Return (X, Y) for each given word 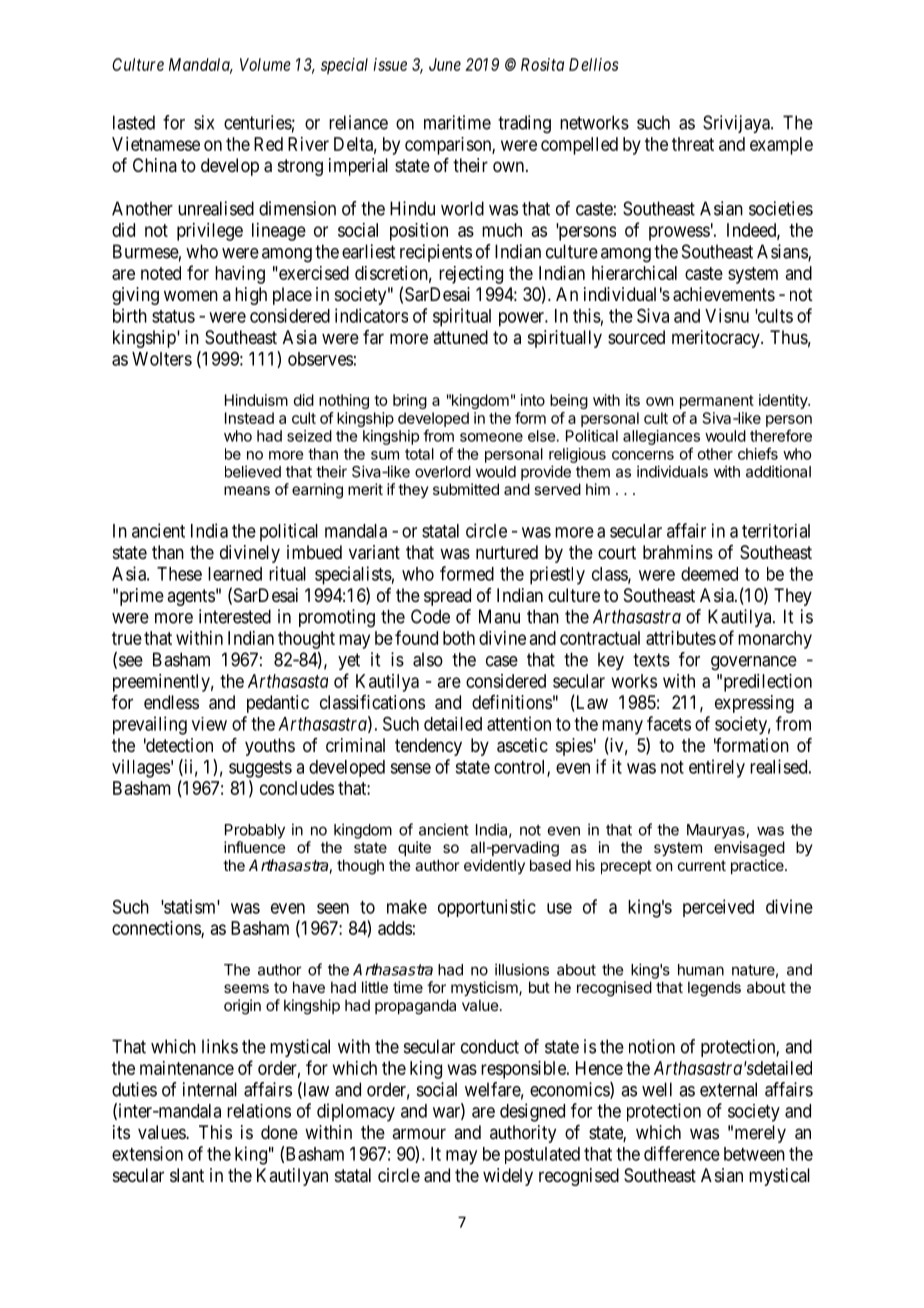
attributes (681, 638)
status (173, 316)
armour (419, 1133)
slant (187, 1175)
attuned (460, 337)
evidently (494, 866)
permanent (717, 402)
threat (693, 144)
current (702, 865)
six (204, 122)
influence (255, 847)
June (445, 64)
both (459, 638)
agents (191, 597)
